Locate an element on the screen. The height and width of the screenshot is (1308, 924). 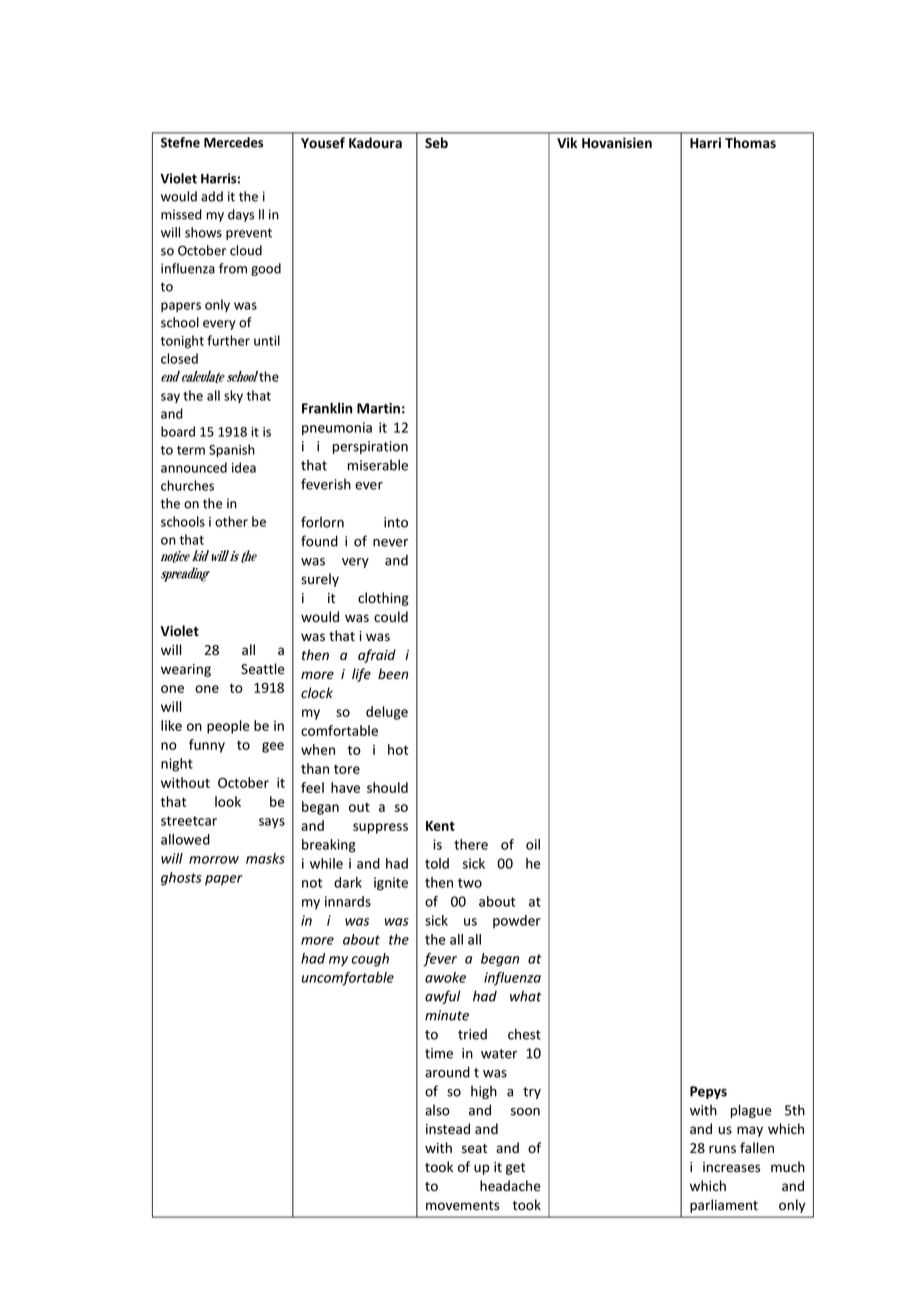
wearing is located at coordinates (186, 670).
